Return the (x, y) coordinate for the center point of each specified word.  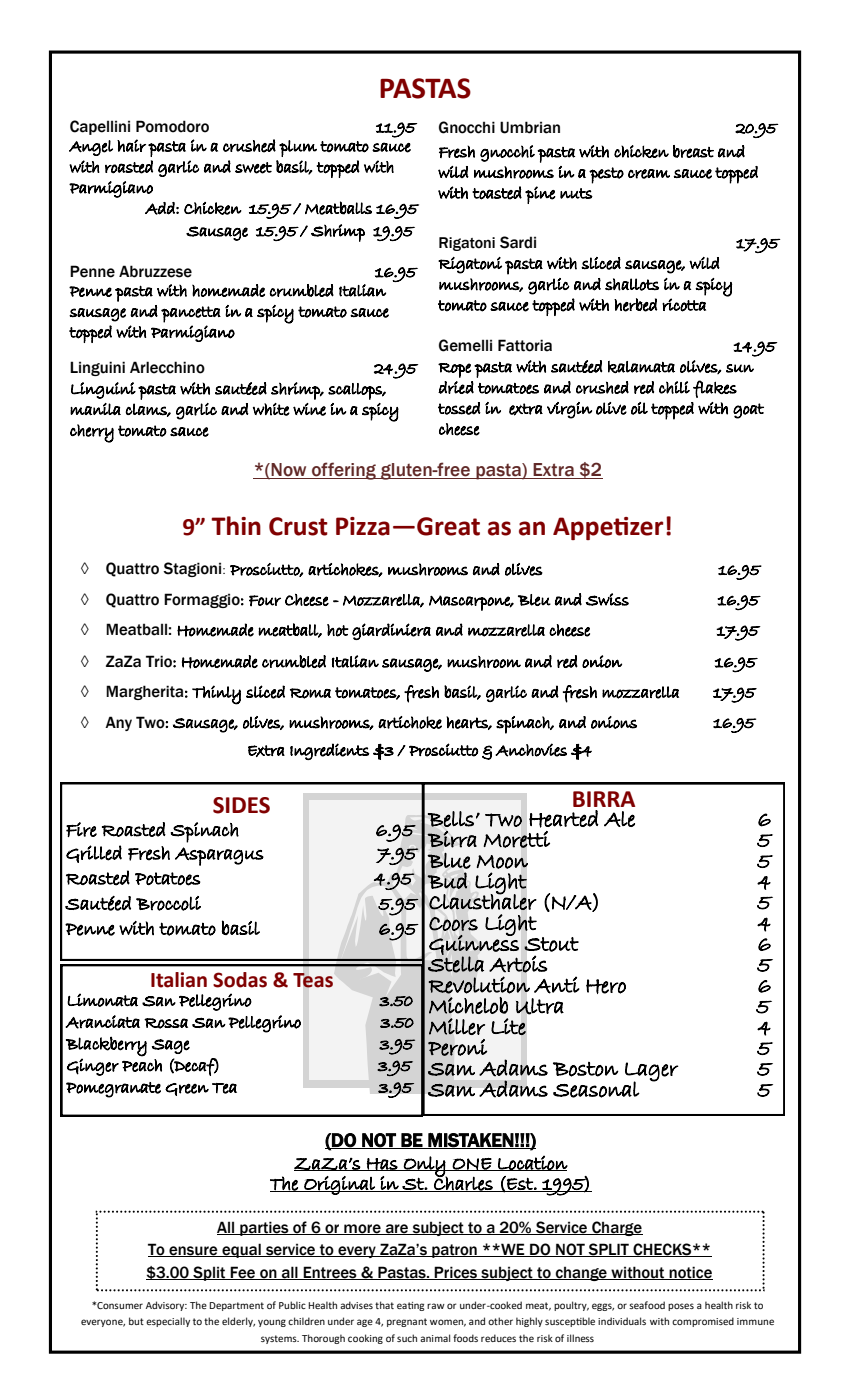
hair (131, 145)
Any (118, 723)
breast (693, 151)
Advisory (166, 1306)
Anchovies (531, 750)
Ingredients (329, 751)
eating (411, 1306)
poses (681, 1307)
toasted (497, 193)
